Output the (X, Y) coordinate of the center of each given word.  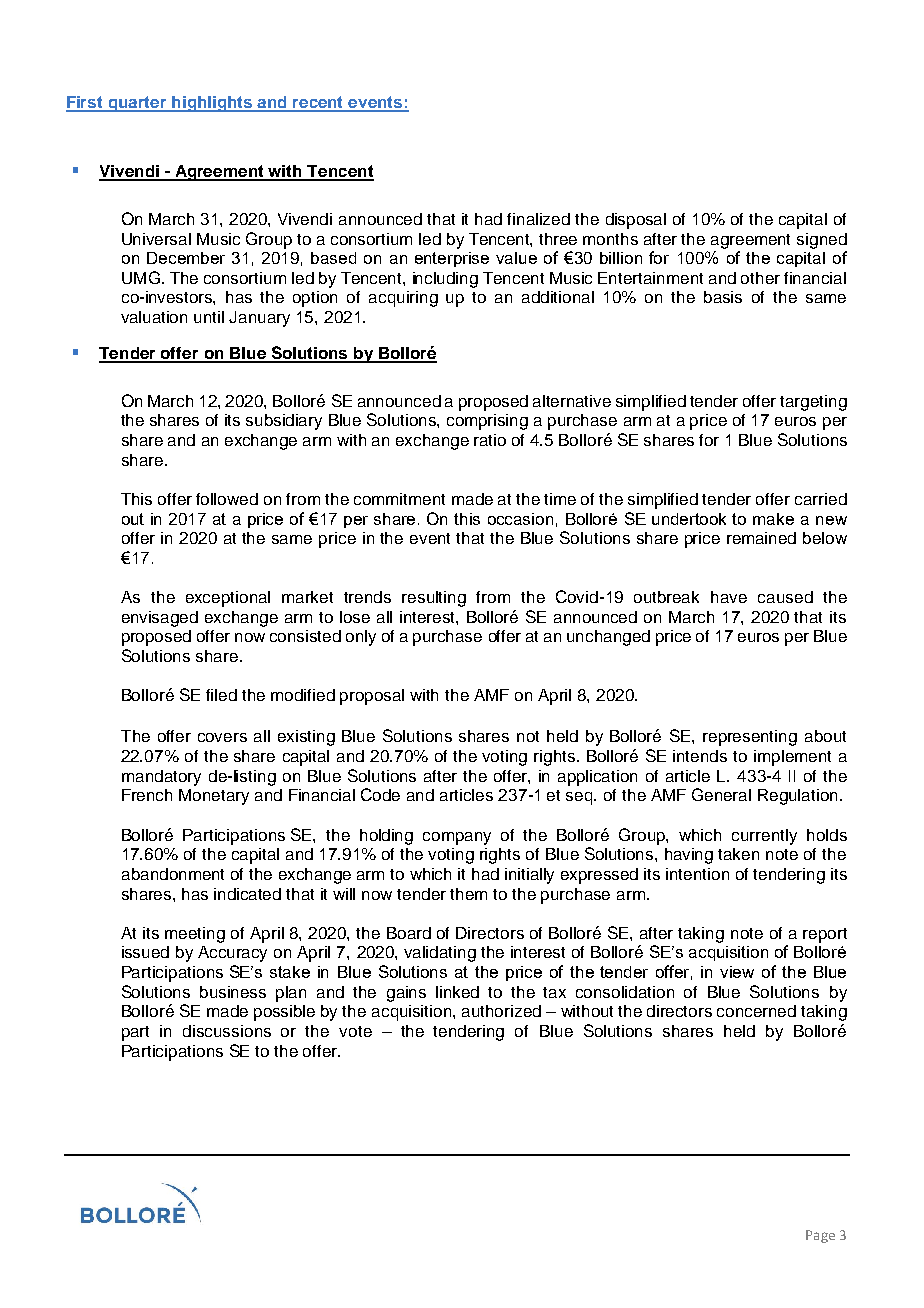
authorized (501, 1011)
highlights (212, 104)
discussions (227, 1031)
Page (820, 1236)
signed (822, 241)
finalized (538, 219)
